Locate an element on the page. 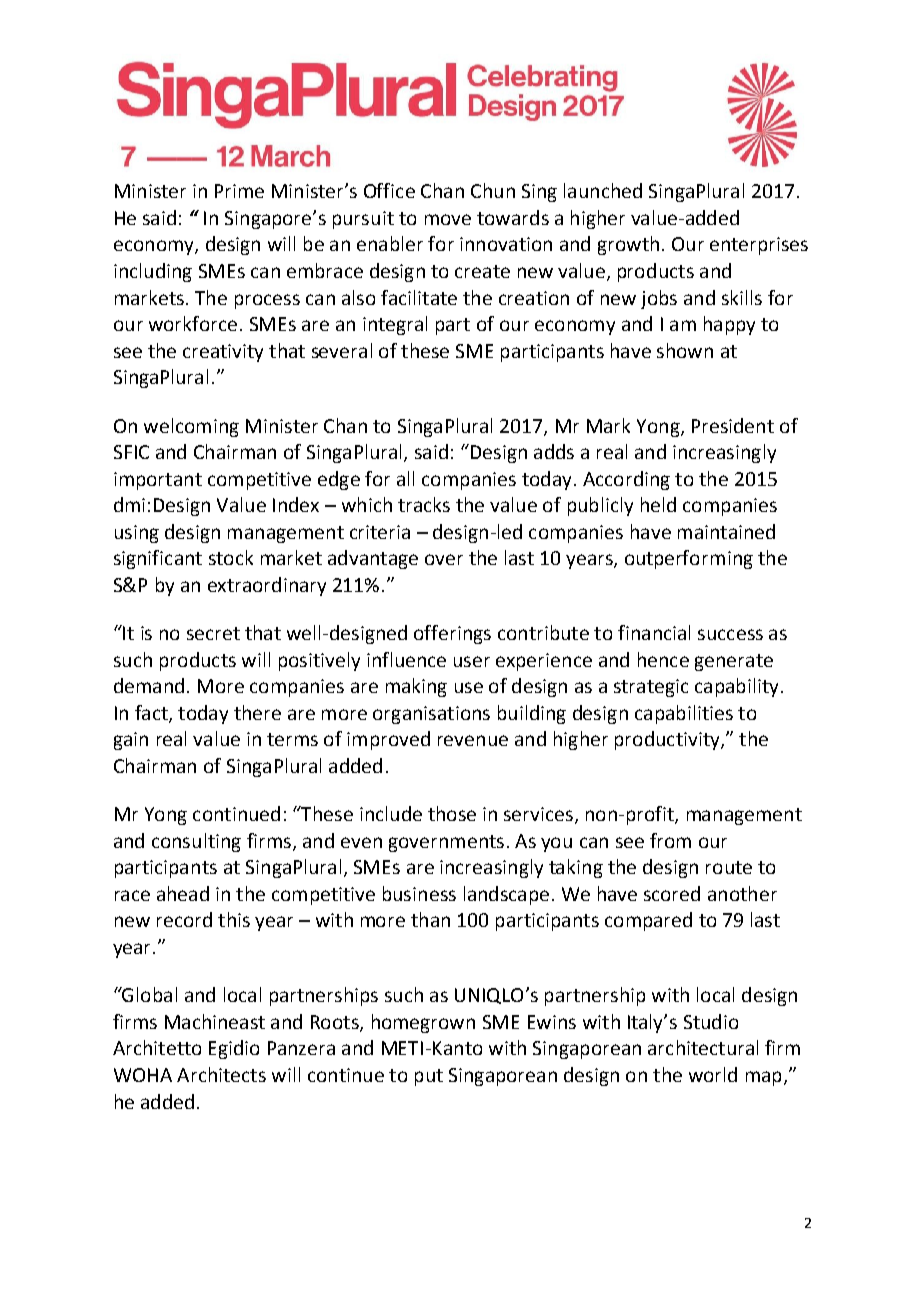 Image resolution: width=924 pixels, height=1308 pixels. Prime is located at coordinates (239, 191).
